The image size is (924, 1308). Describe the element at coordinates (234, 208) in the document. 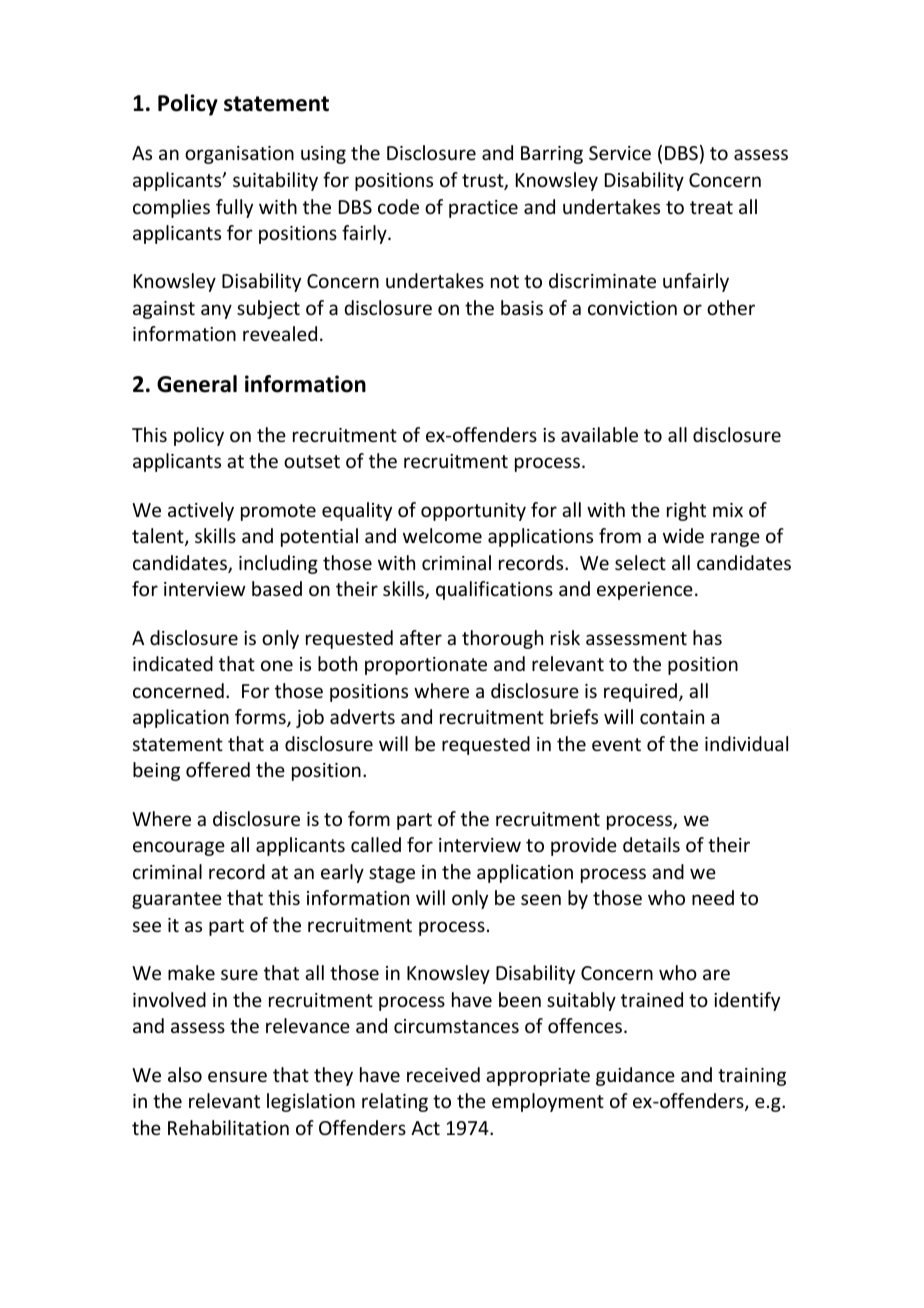

I see `fully` at that location.
